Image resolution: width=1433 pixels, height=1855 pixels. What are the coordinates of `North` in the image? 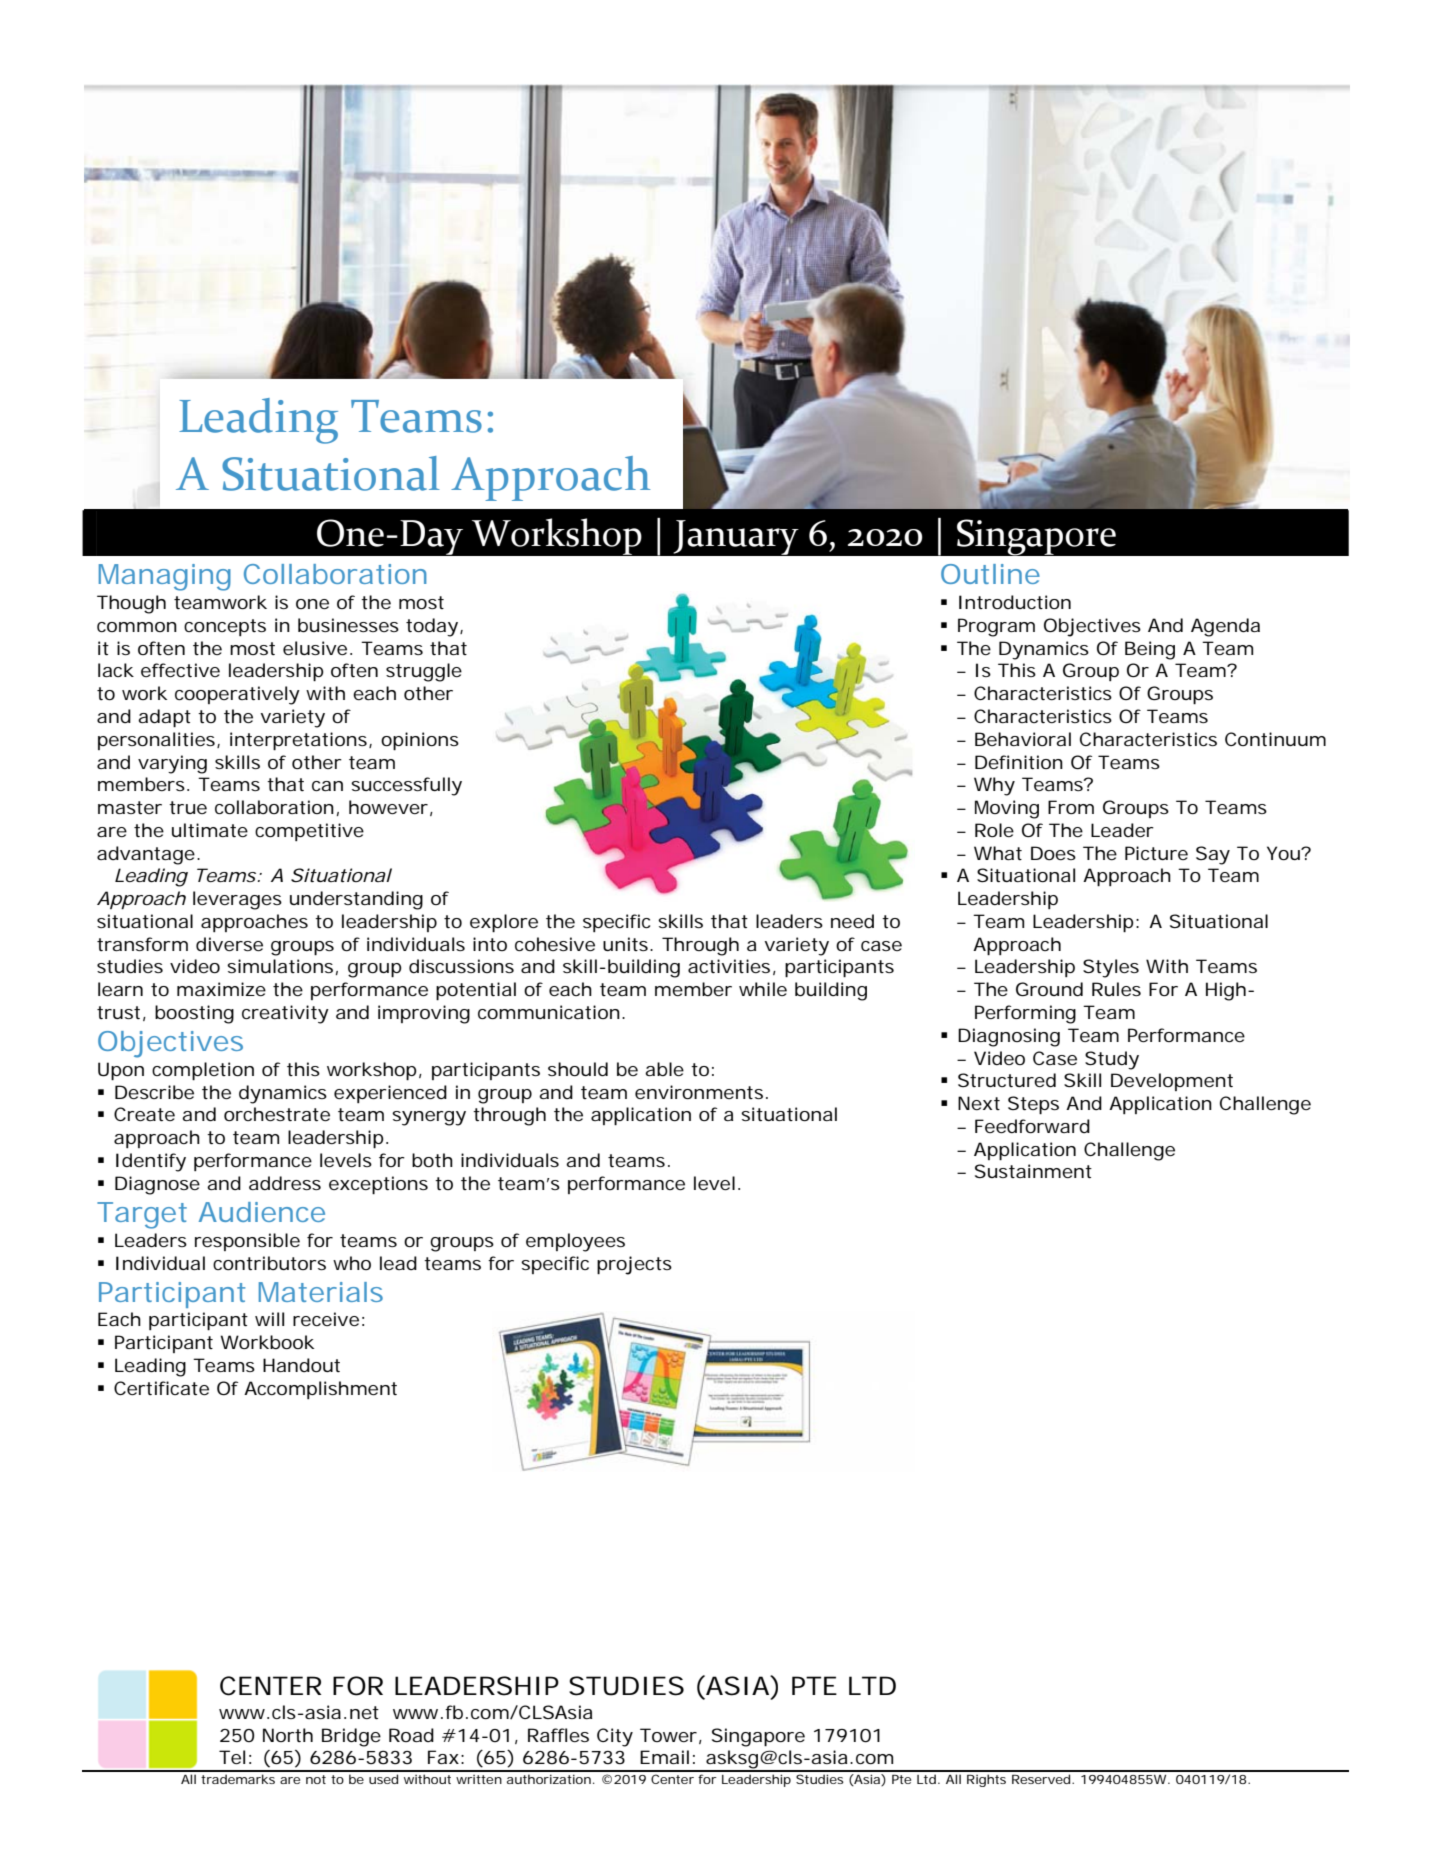 It's located at (288, 1735).
